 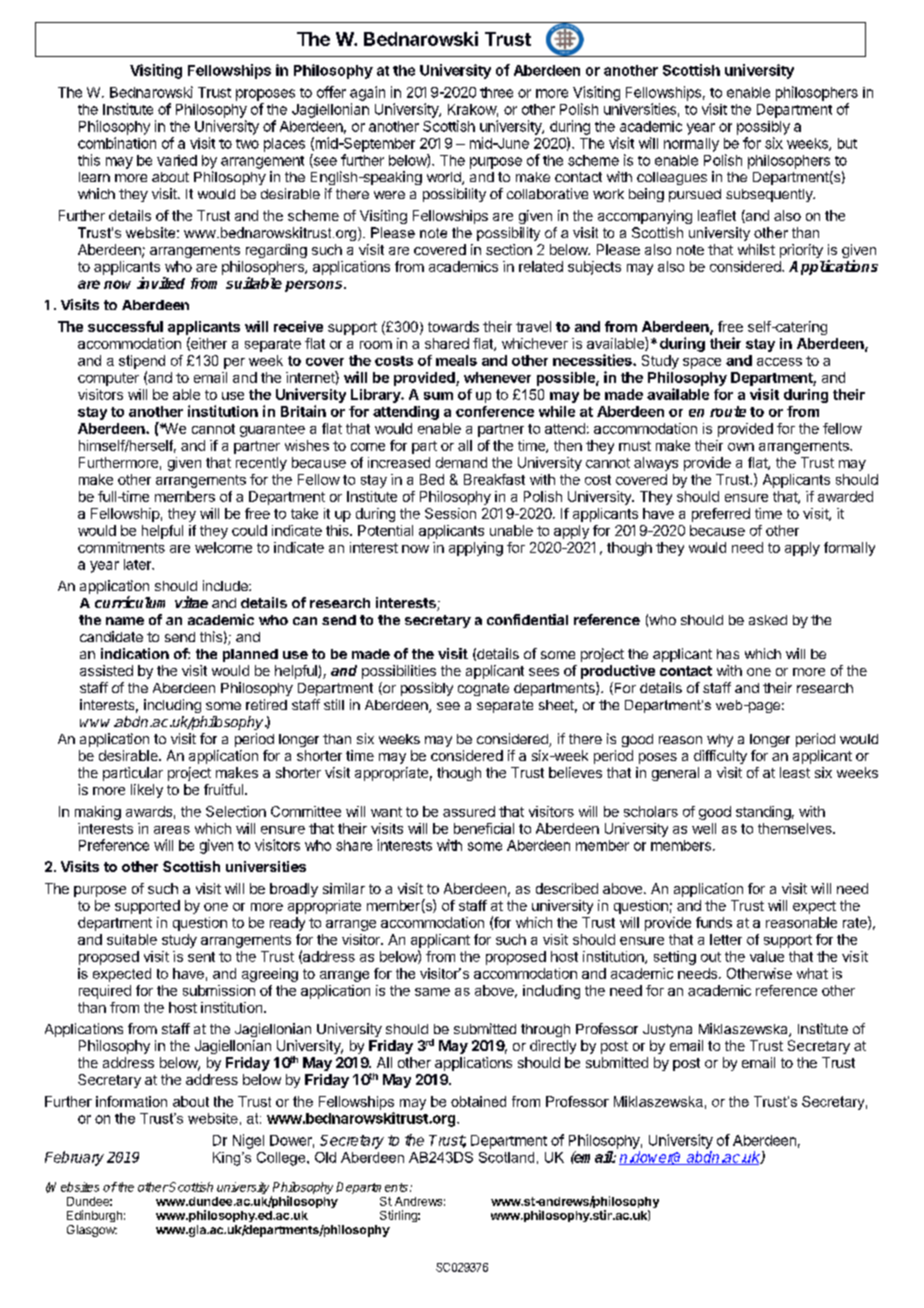 What do you see at coordinates (469, 811) in the document?
I see `assured` at bounding box center [469, 811].
